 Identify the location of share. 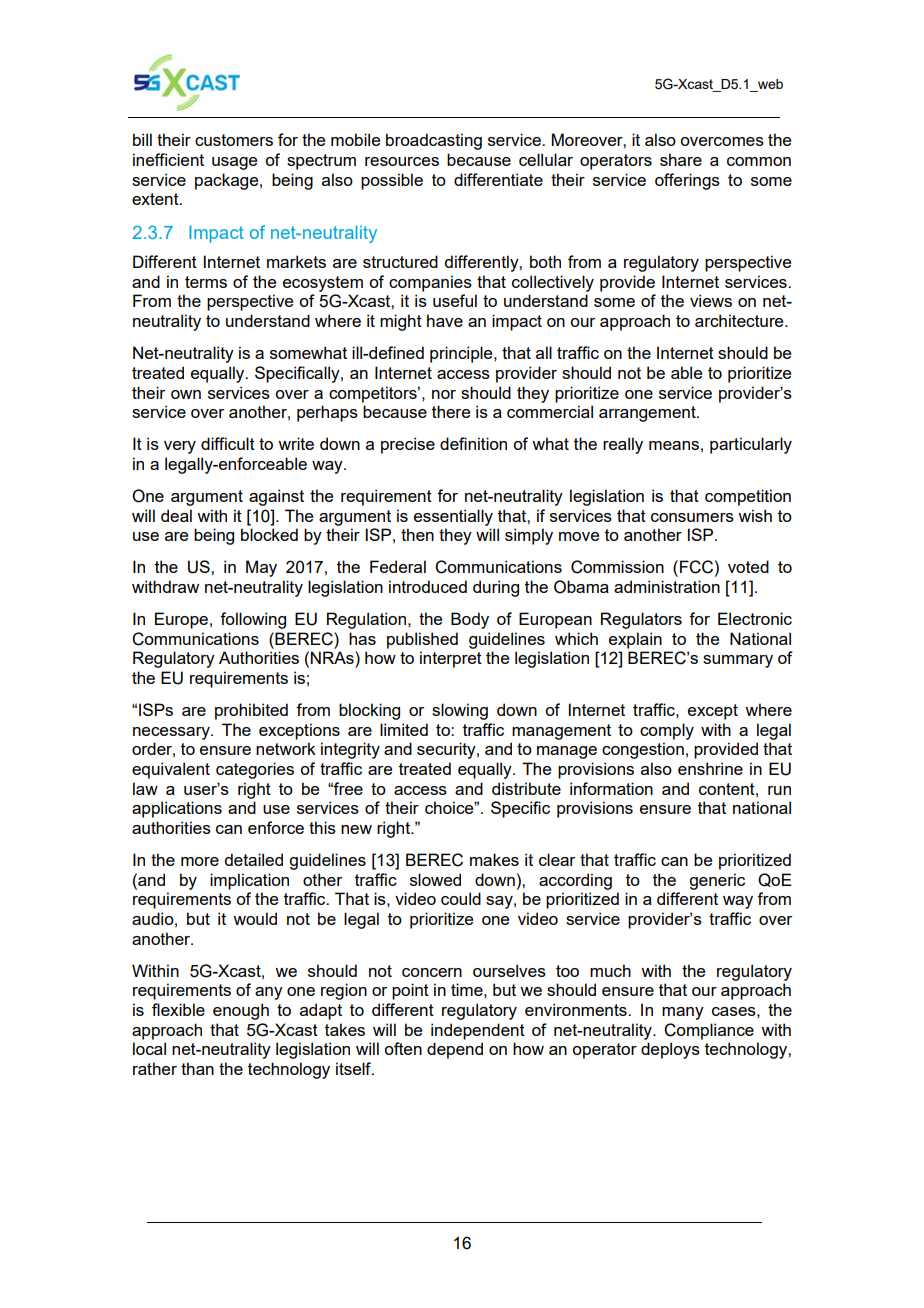
(681, 159).
